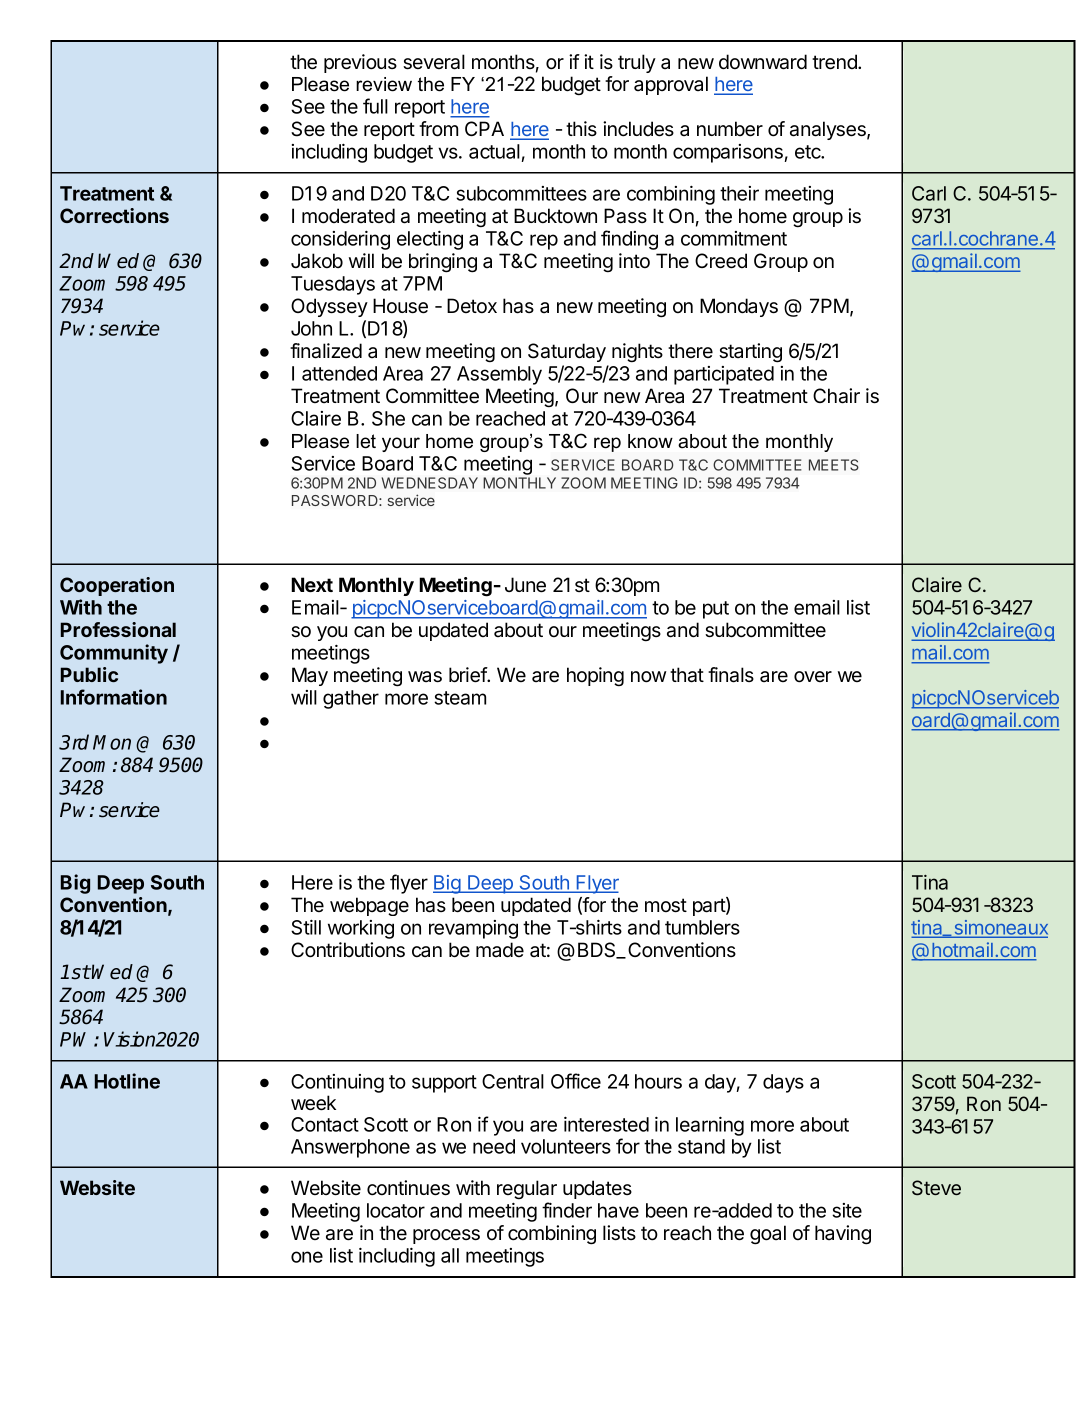 The height and width of the document is (1407, 1087). Describe the element at coordinates (835, 62) in the document. I see `trend` at that location.
